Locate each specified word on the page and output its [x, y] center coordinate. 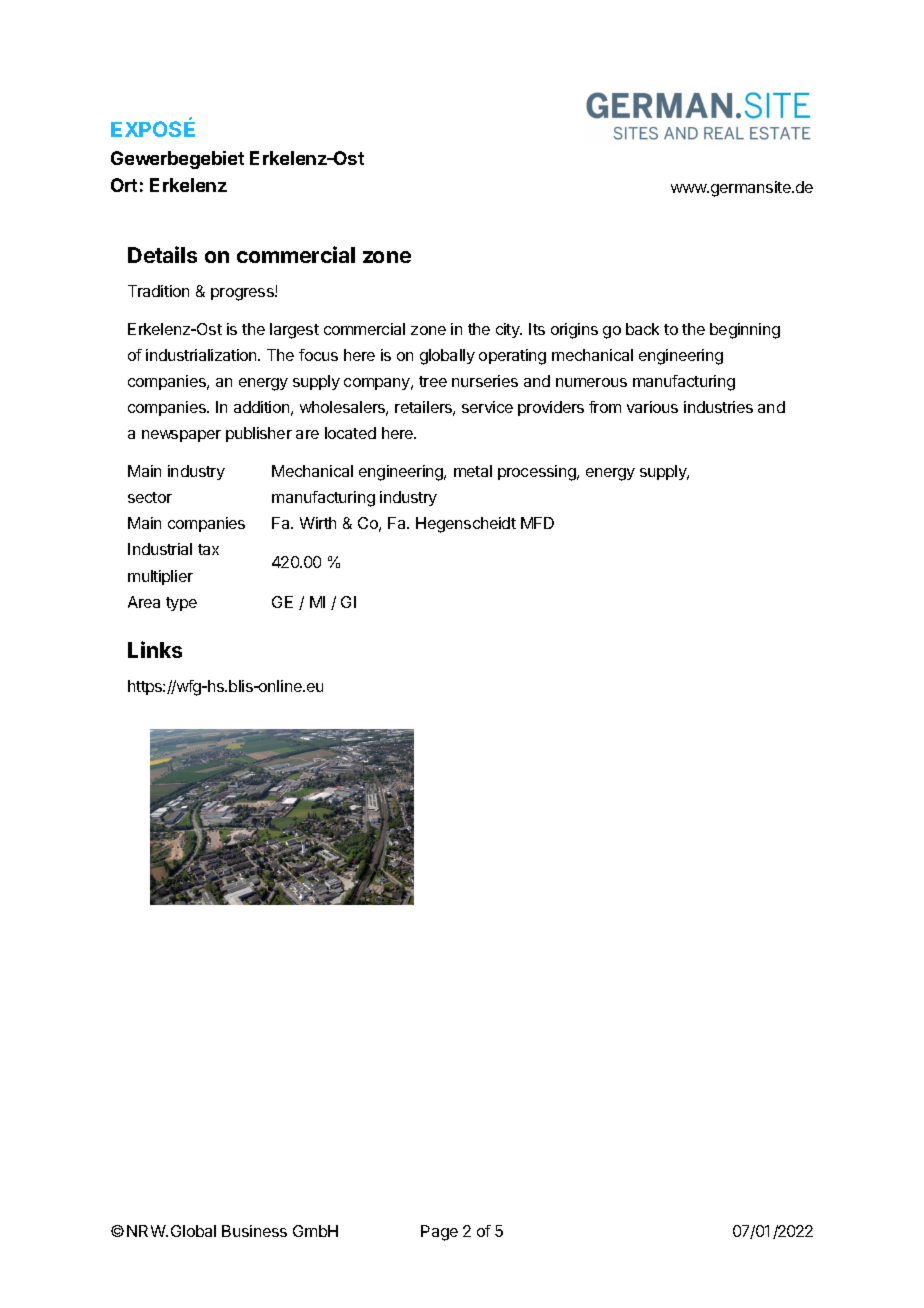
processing [538, 473]
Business [254, 1231]
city [509, 330]
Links [155, 649]
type [181, 604]
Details [162, 254]
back [642, 329]
